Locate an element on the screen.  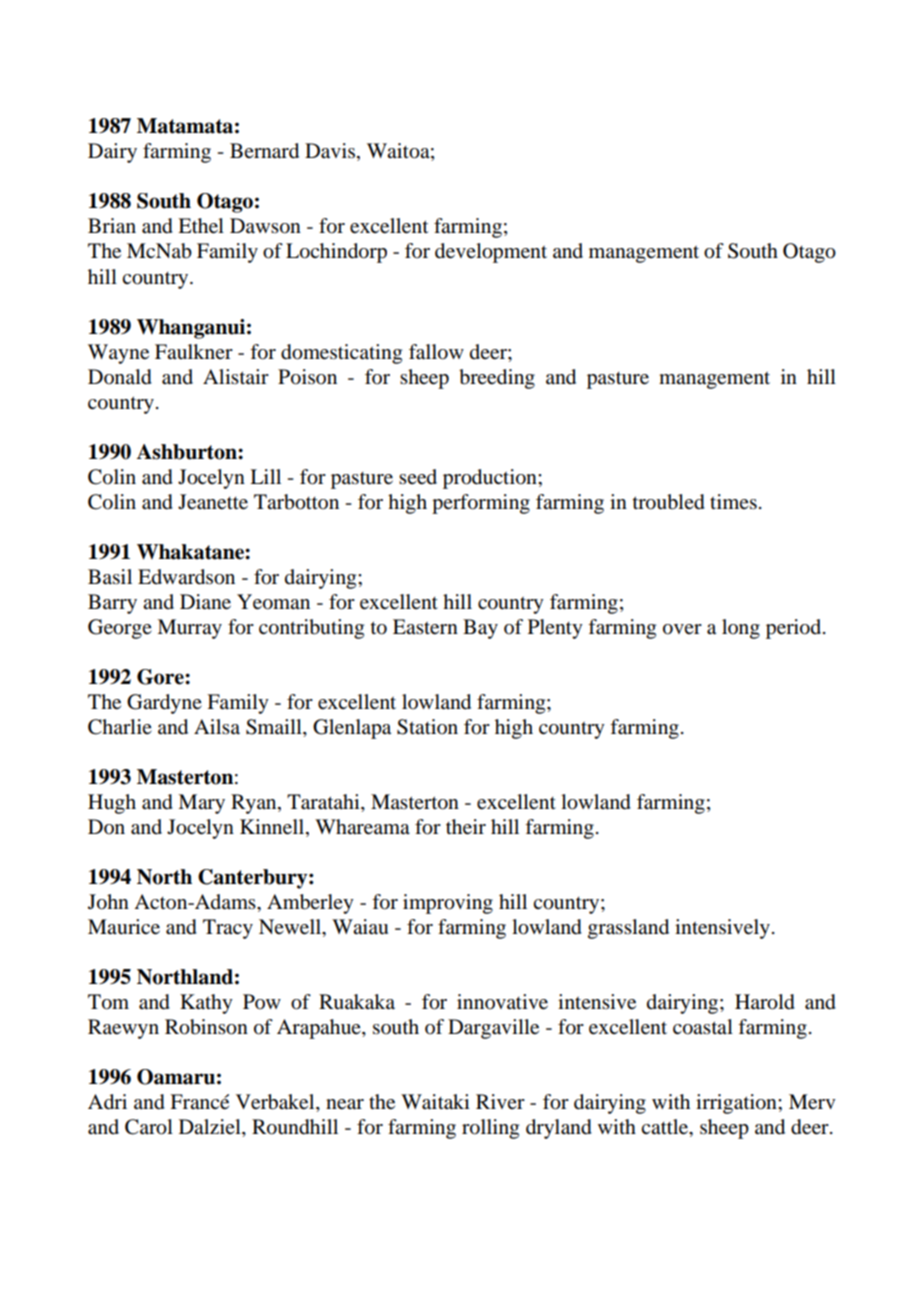
grassland is located at coordinates (628, 929).
